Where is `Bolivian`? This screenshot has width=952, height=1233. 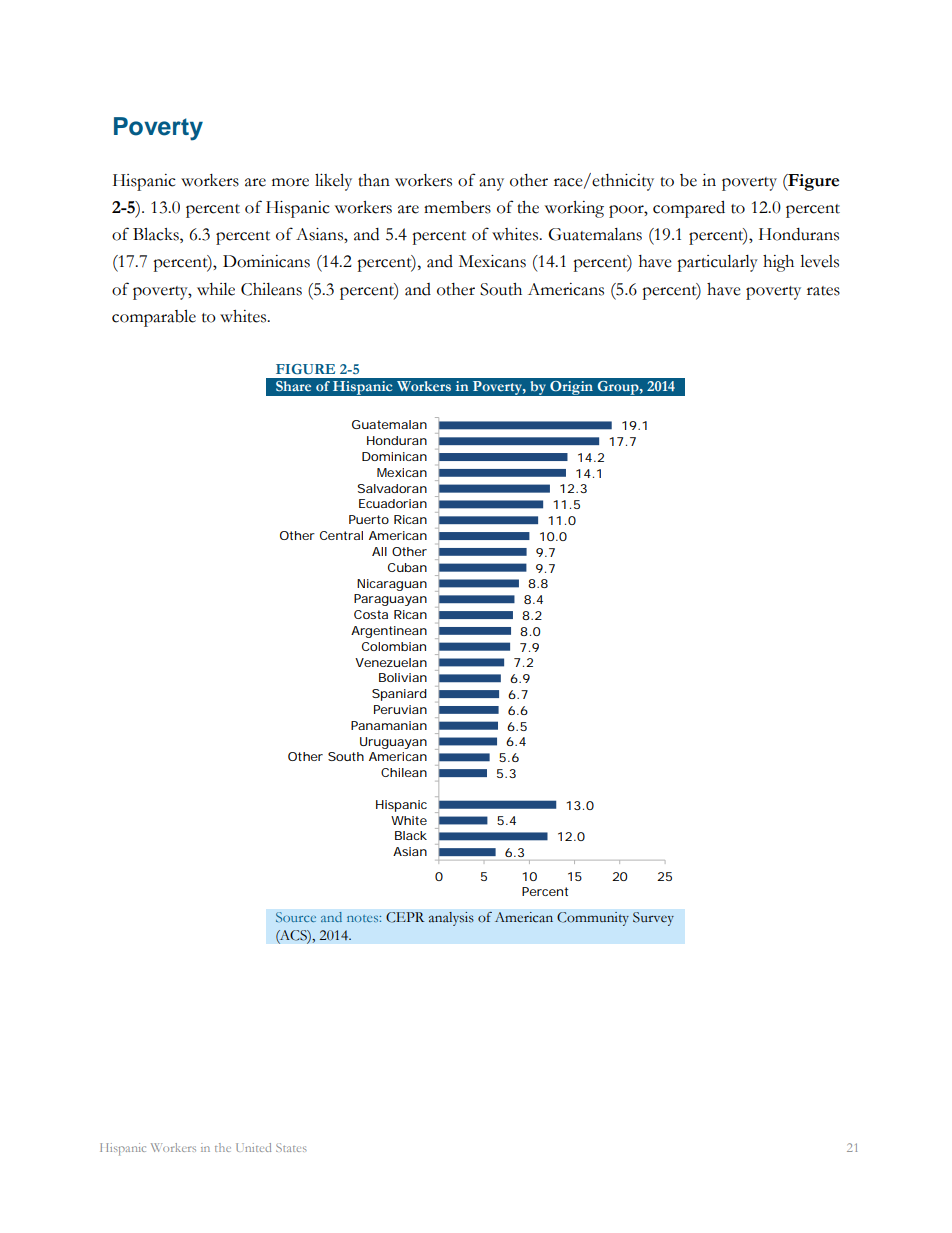
Bolivian is located at coordinates (403, 677).
